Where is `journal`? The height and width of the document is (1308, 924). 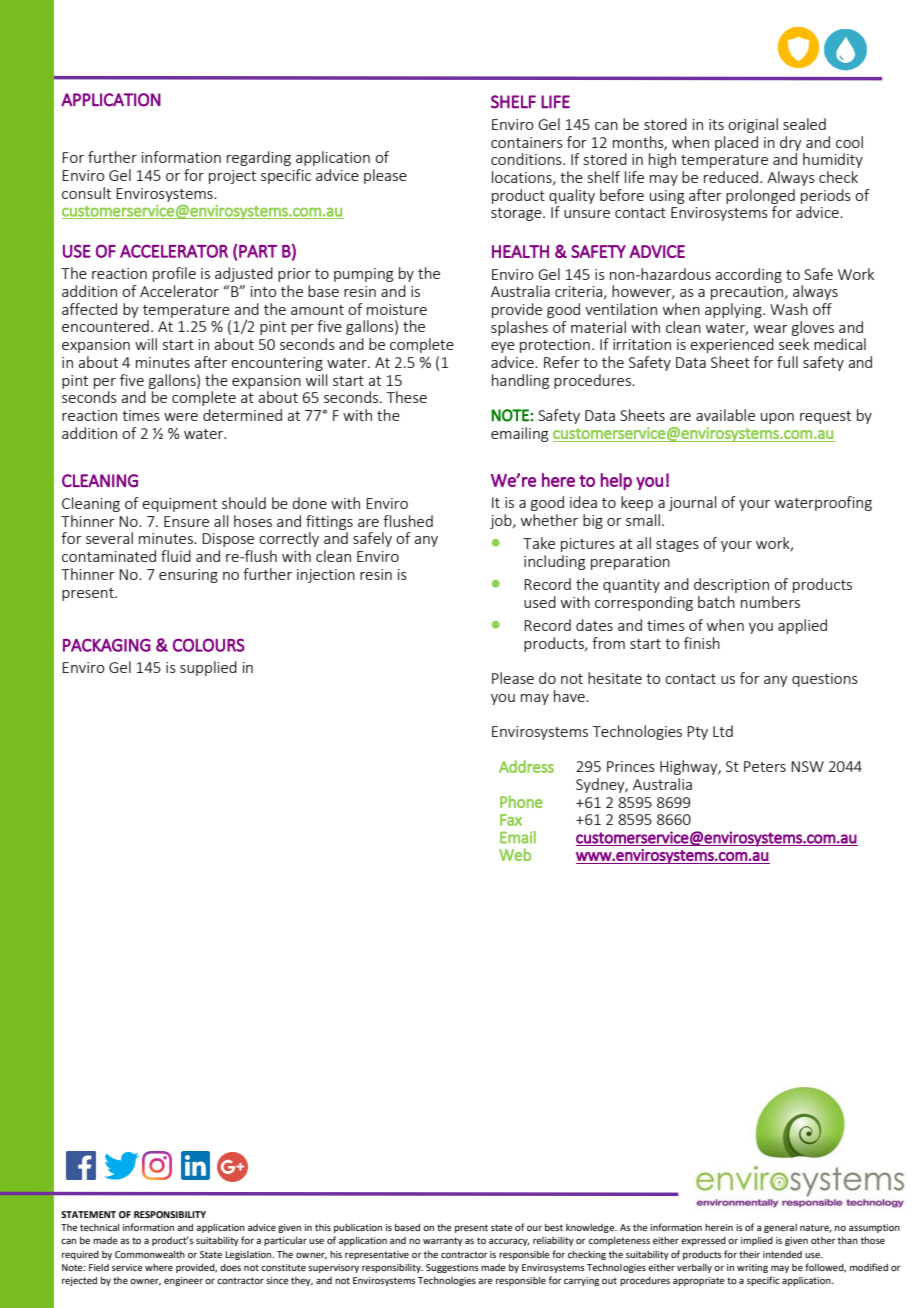 journal is located at coordinates (692, 503).
